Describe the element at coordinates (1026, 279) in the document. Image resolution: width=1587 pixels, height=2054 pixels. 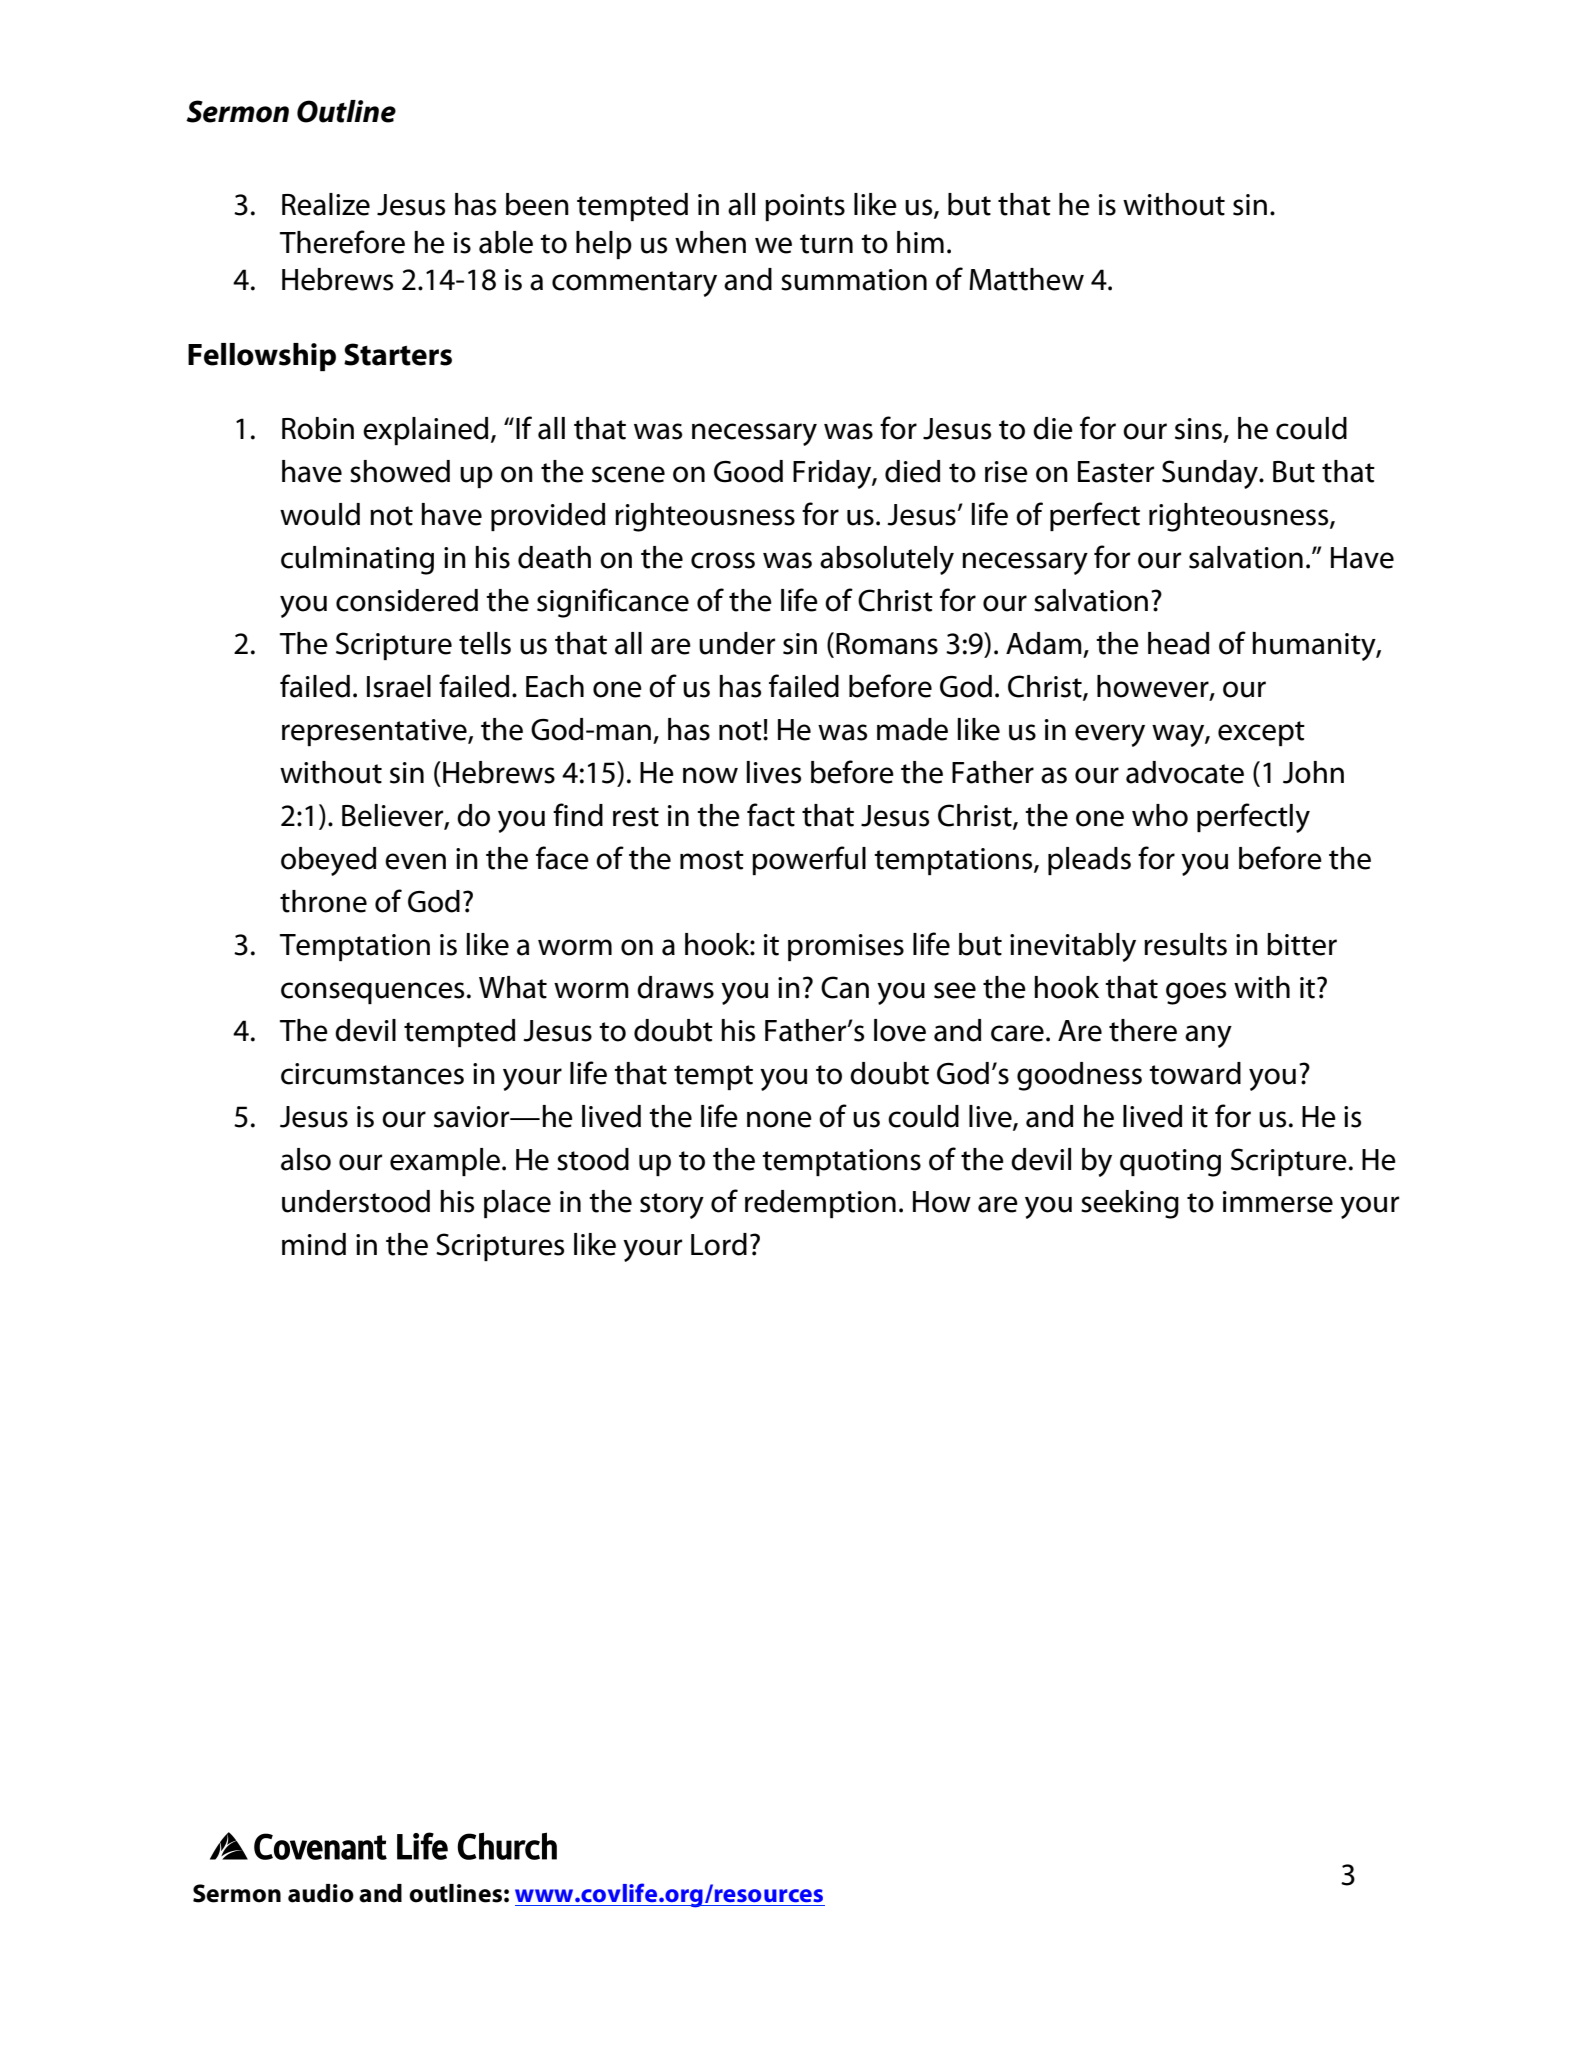
I see `Matthew` at that location.
